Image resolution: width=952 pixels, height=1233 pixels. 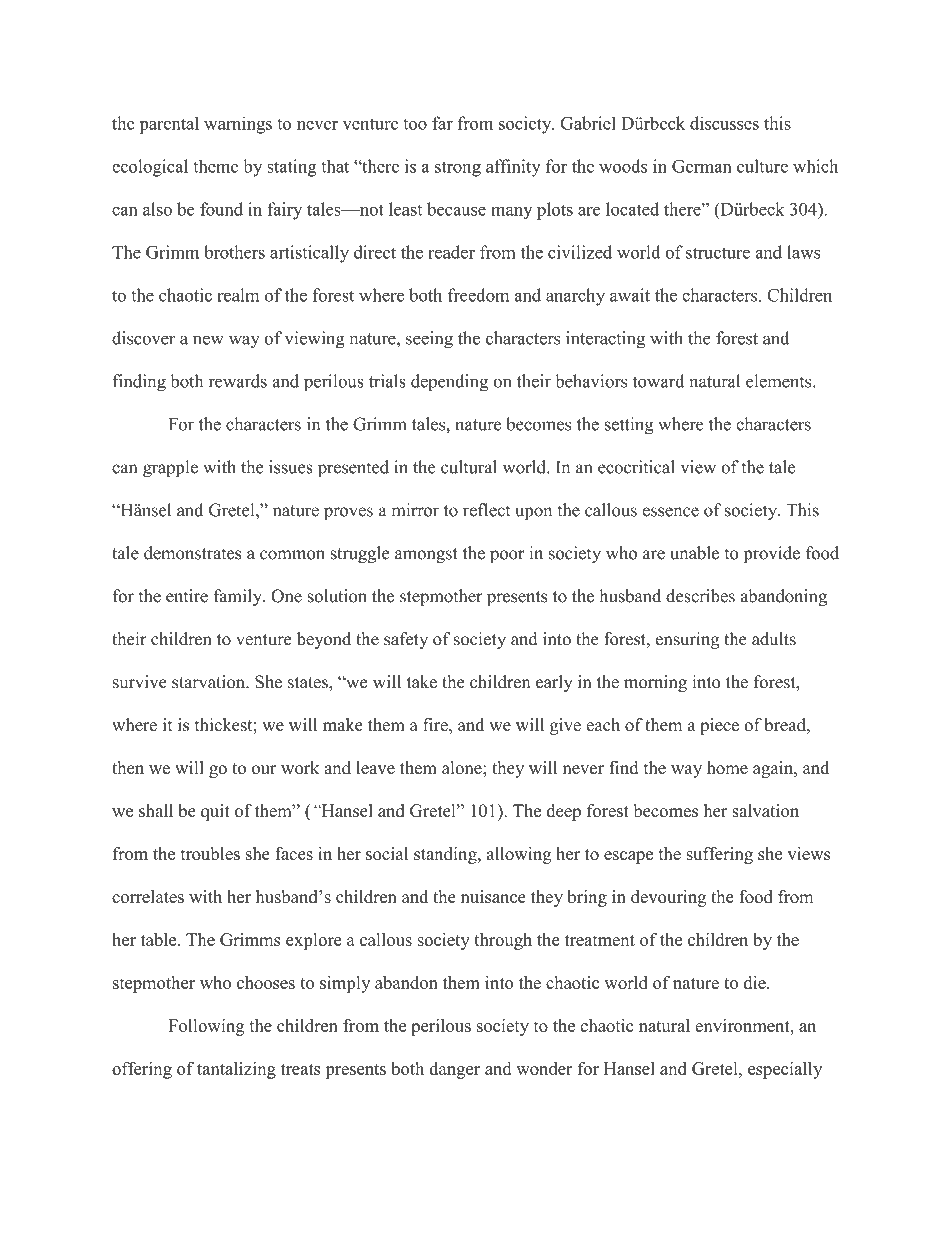 What do you see at coordinates (206, 1027) in the document?
I see `Following` at bounding box center [206, 1027].
